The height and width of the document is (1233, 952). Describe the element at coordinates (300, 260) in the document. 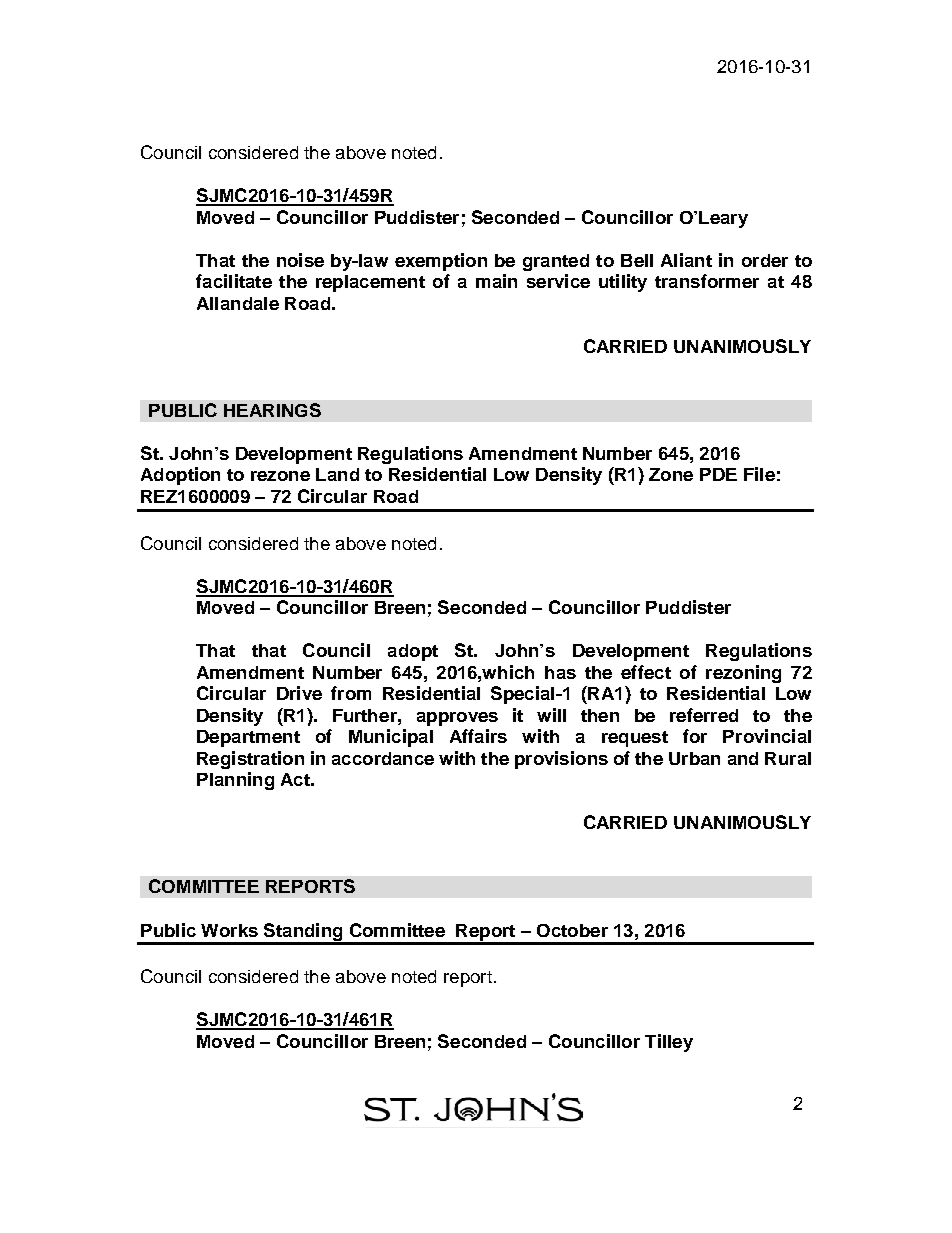

I see `noise` at that location.
